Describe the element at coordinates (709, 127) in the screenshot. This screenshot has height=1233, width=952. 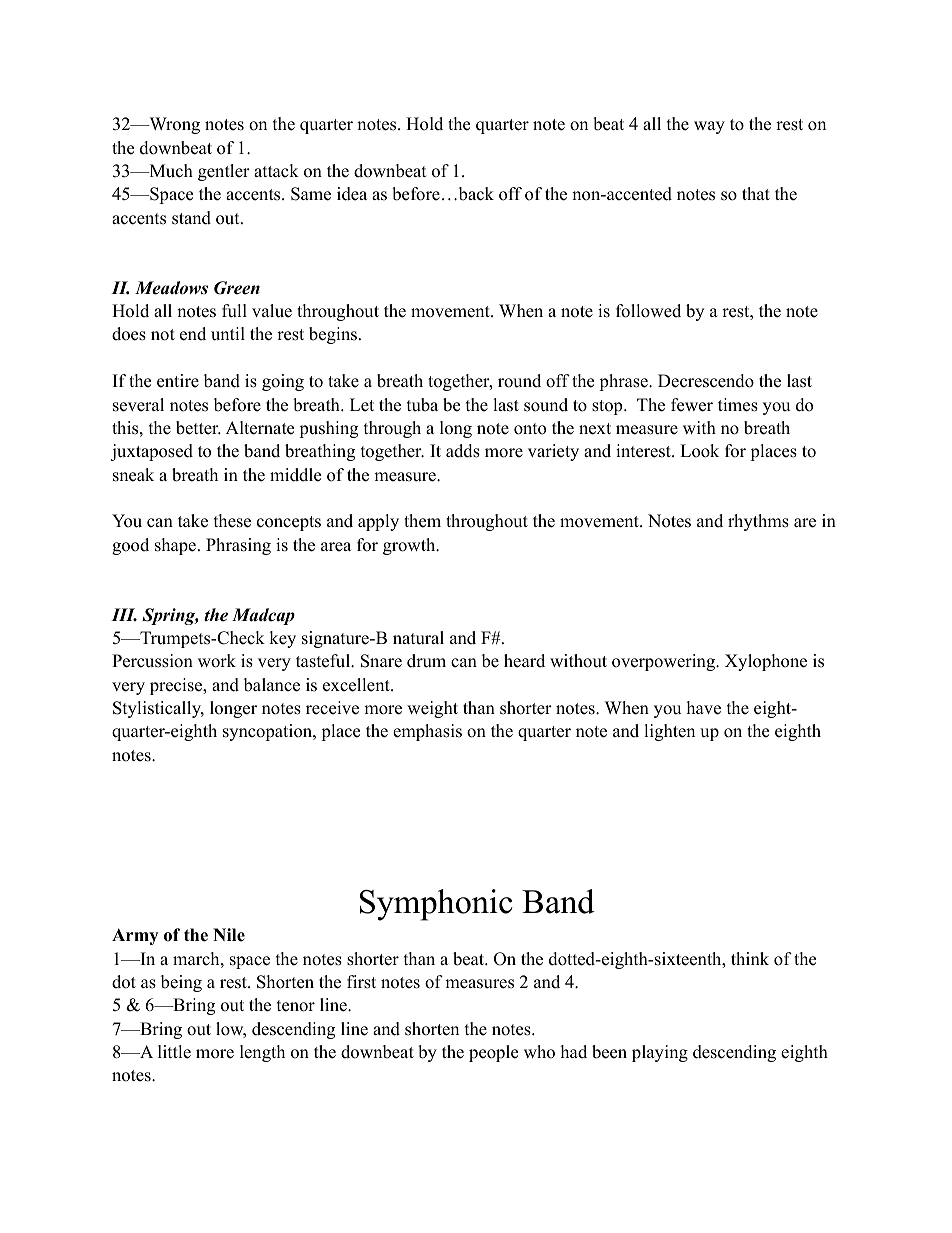
I see `way` at that location.
